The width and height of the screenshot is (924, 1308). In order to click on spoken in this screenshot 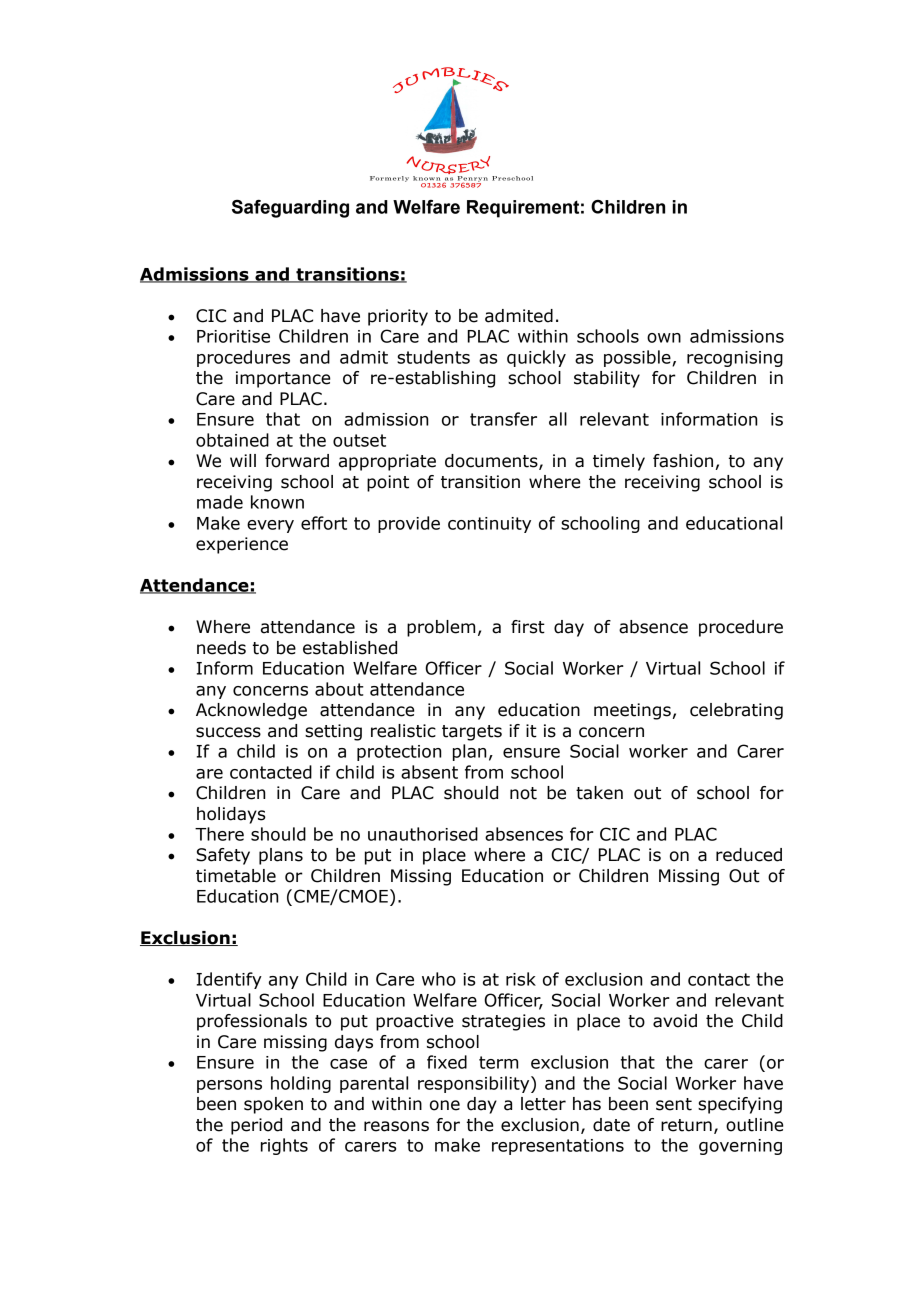, I will do `click(273, 1105)`.
